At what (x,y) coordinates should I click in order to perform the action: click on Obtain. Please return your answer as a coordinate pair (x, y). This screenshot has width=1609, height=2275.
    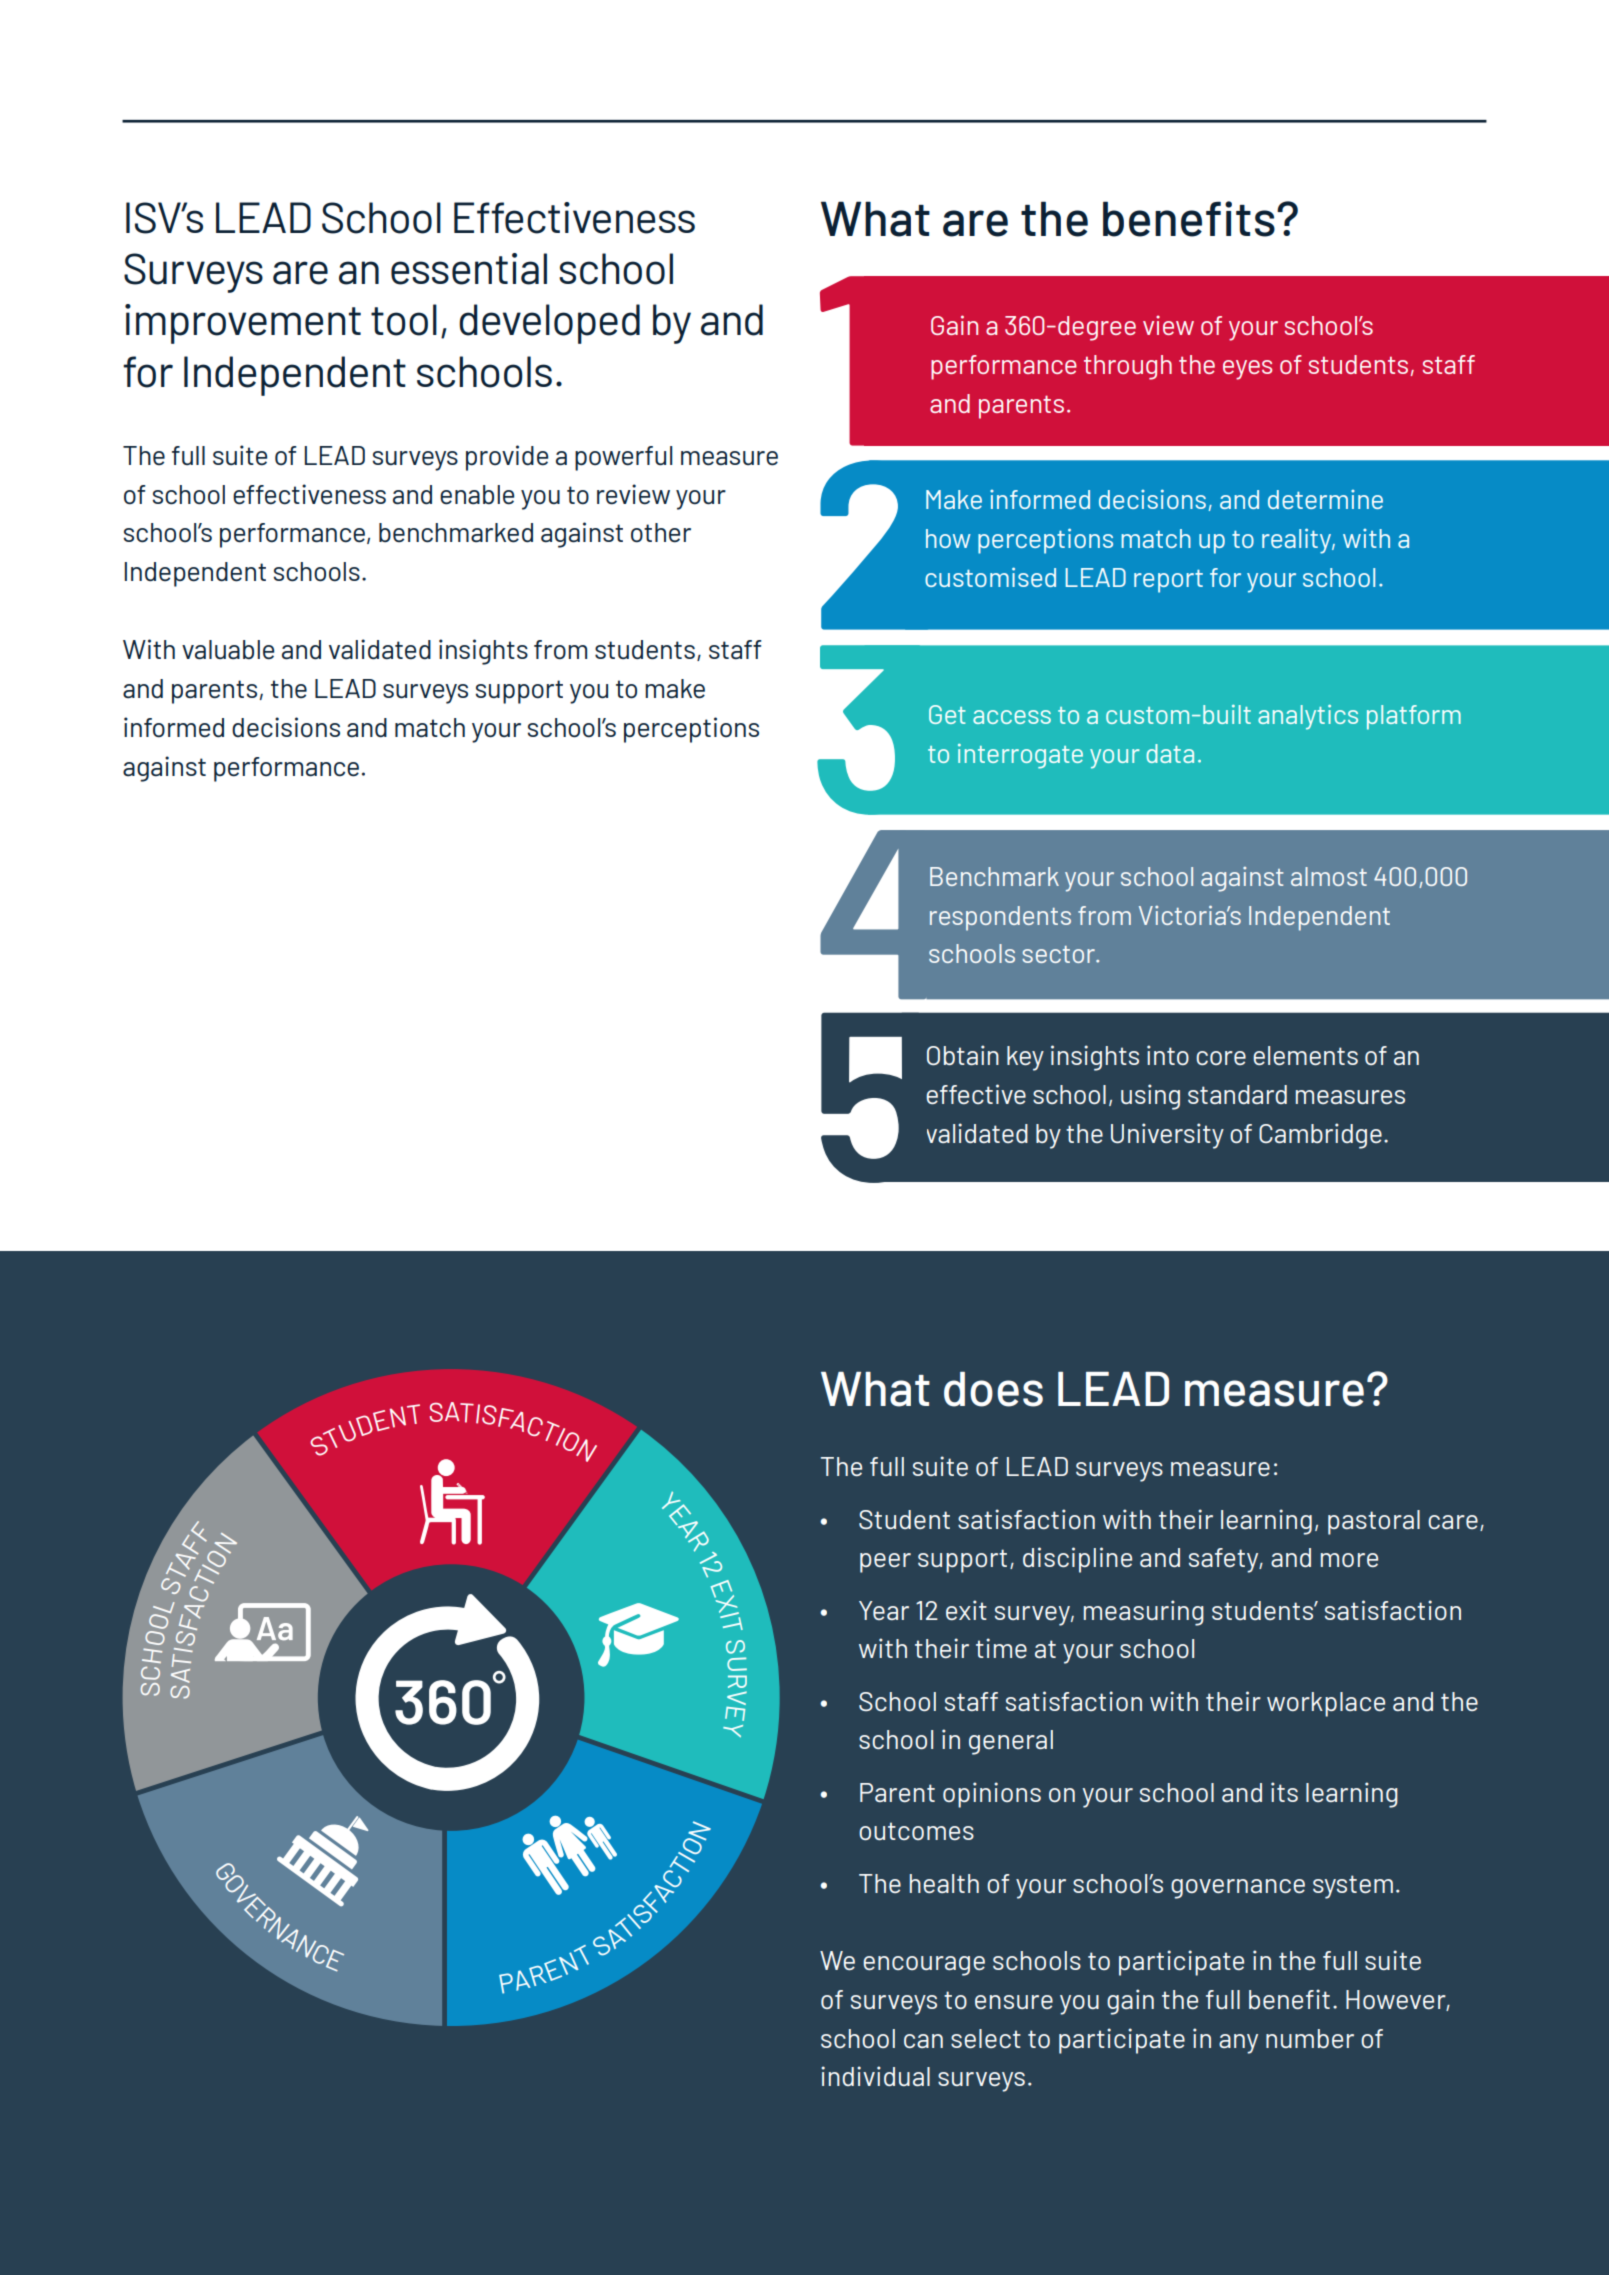
    Looking at the image, I should click on (963, 1055).
